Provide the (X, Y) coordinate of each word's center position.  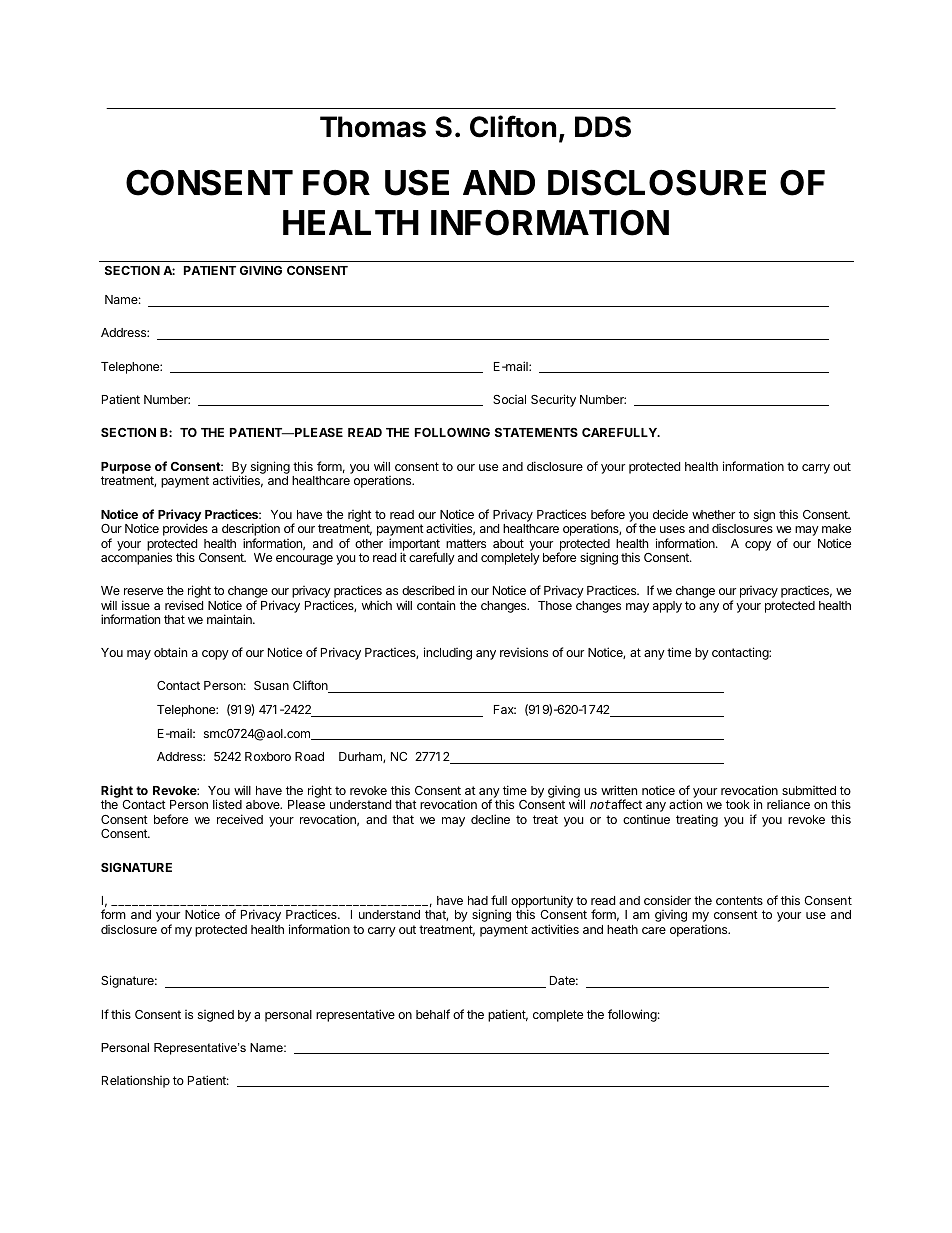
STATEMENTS (536, 432)
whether (713, 514)
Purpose (126, 468)
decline (490, 819)
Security (553, 400)
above (264, 804)
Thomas (373, 127)
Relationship (136, 1081)
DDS (603, 127)
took (738, 804)
